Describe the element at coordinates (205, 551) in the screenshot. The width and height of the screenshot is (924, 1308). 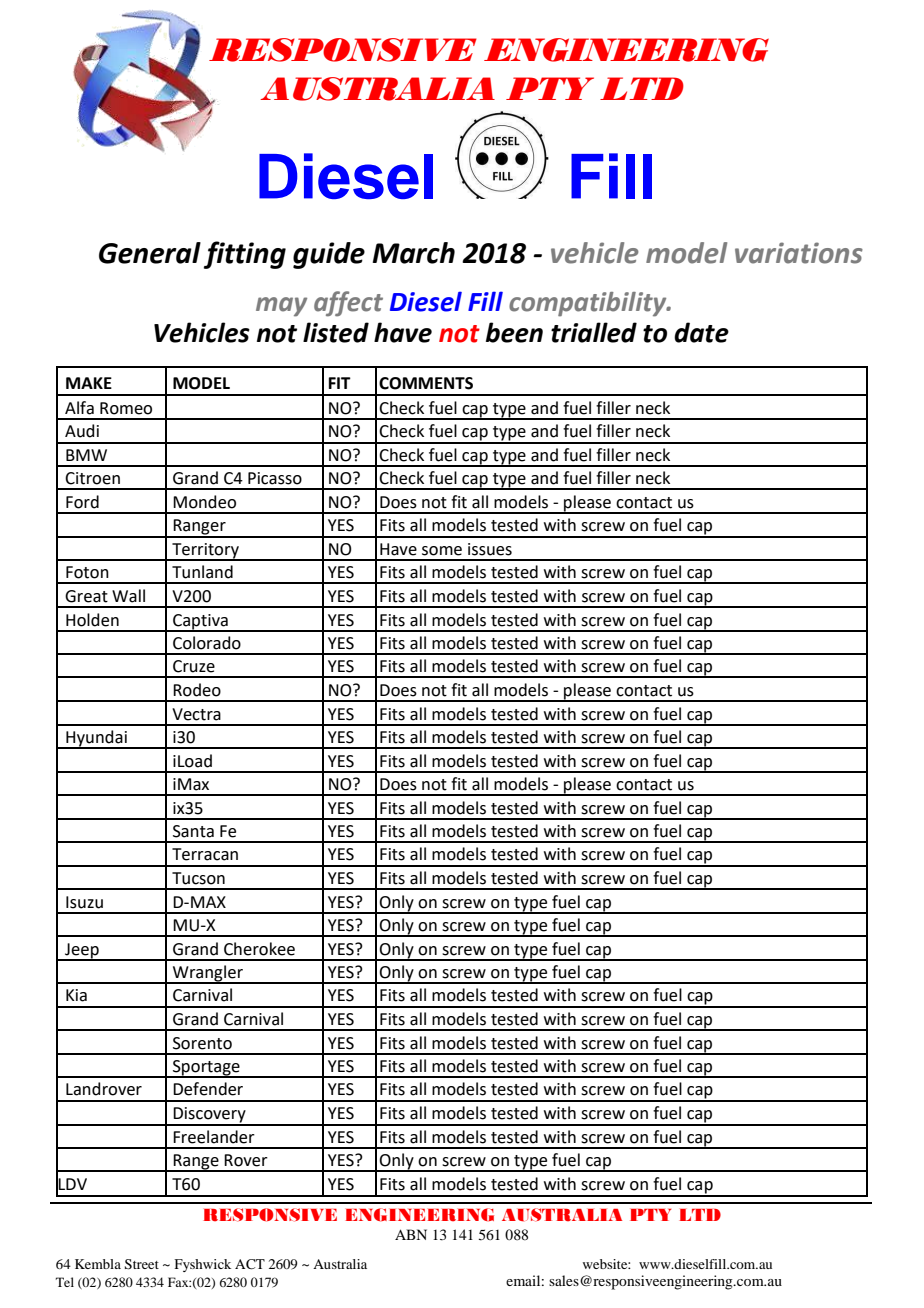
I see `Territory` at that location.
